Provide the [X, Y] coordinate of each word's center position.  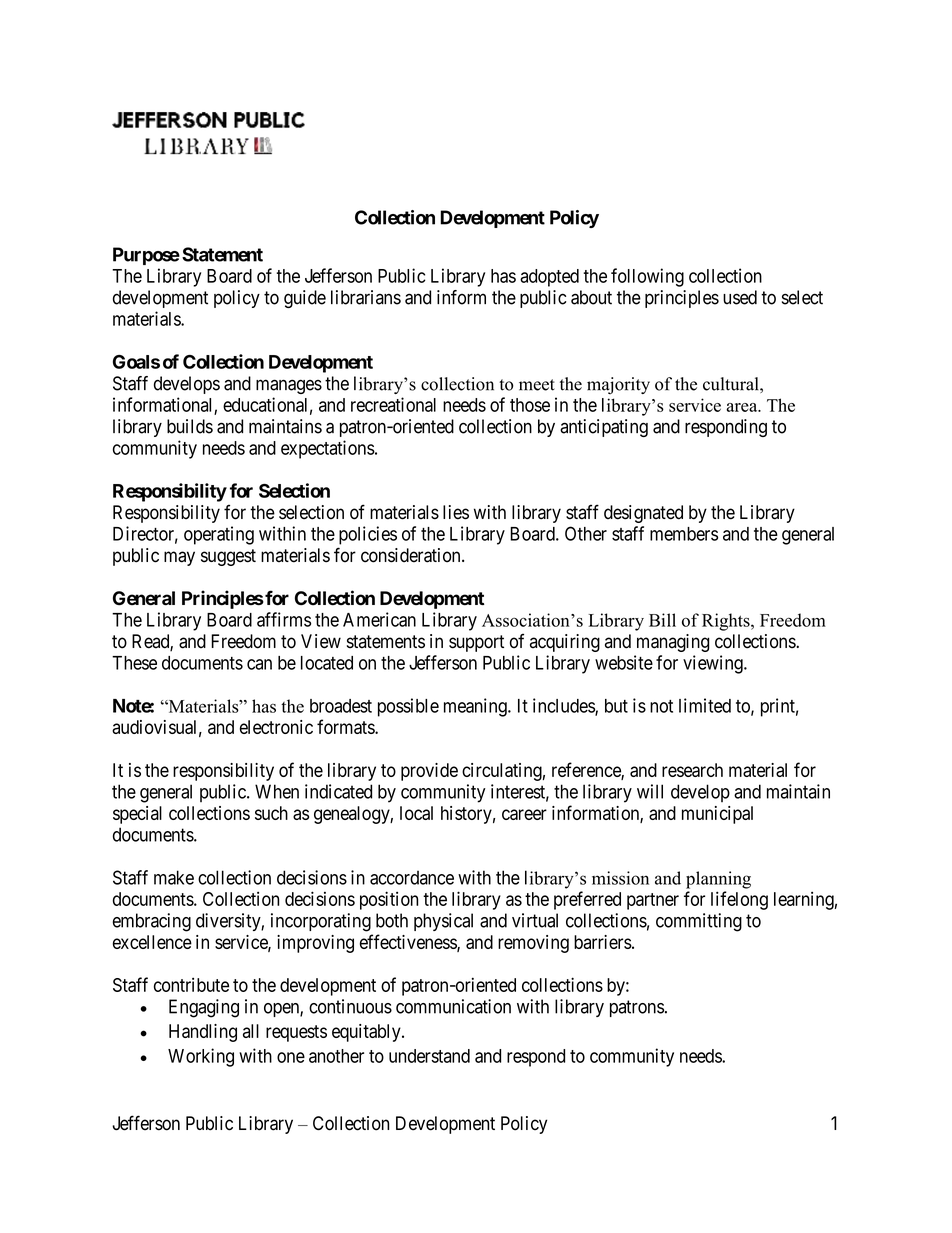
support [476, 643]
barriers [603, 942]
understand [429, 1056]
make [174, 877]
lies [456, 512]
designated [643, 514]
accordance [412, 877]
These [134, 663]
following [647, 277]
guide [305, 299]
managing [673, 643]
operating [219, 535]
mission [620, 878]
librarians [366, 297]
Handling [203, 1033]
